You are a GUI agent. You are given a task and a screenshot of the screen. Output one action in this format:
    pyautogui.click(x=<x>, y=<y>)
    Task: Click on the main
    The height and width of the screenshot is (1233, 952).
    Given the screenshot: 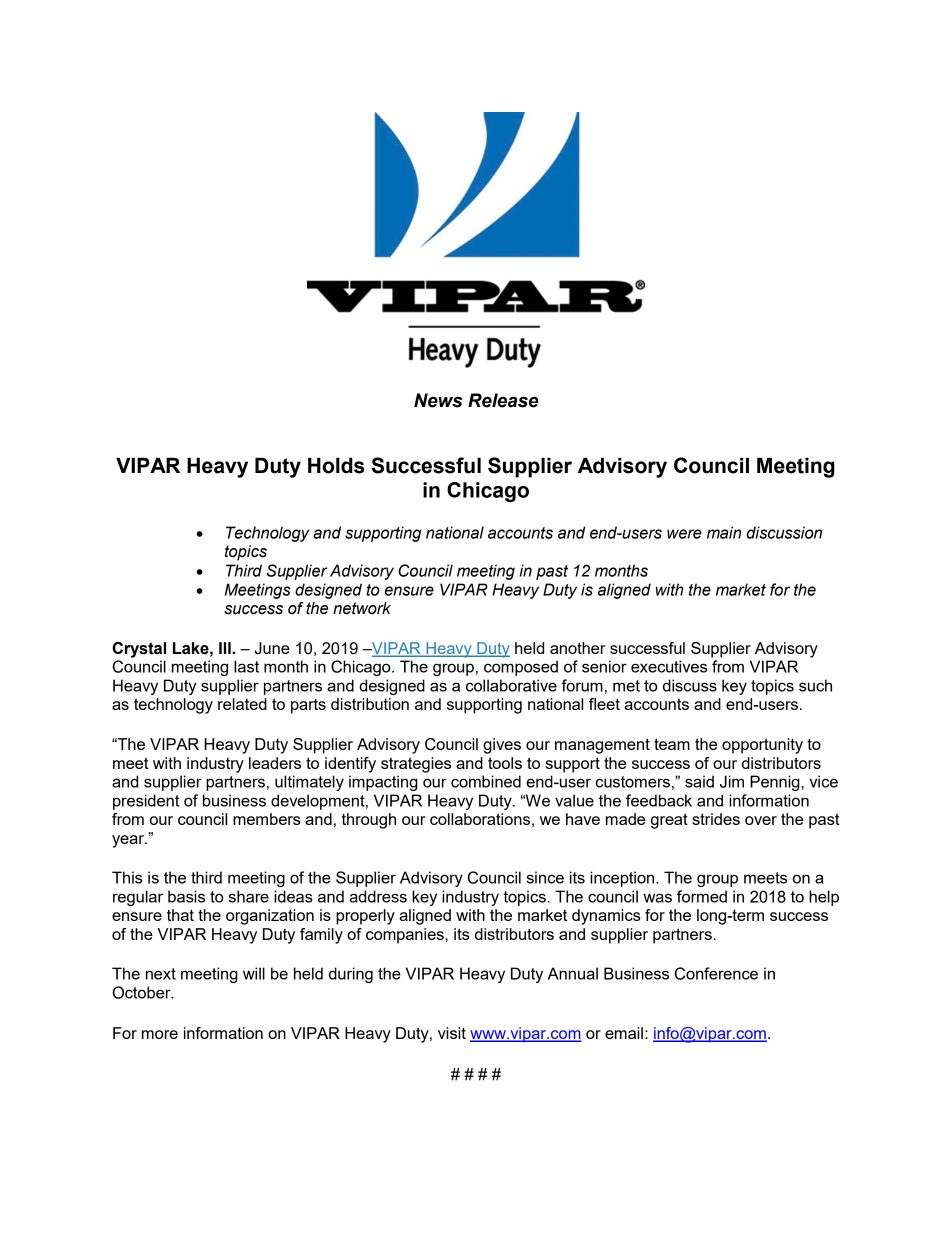 What is the action you would take?
    pyautogui.click(x=724, y=532)
